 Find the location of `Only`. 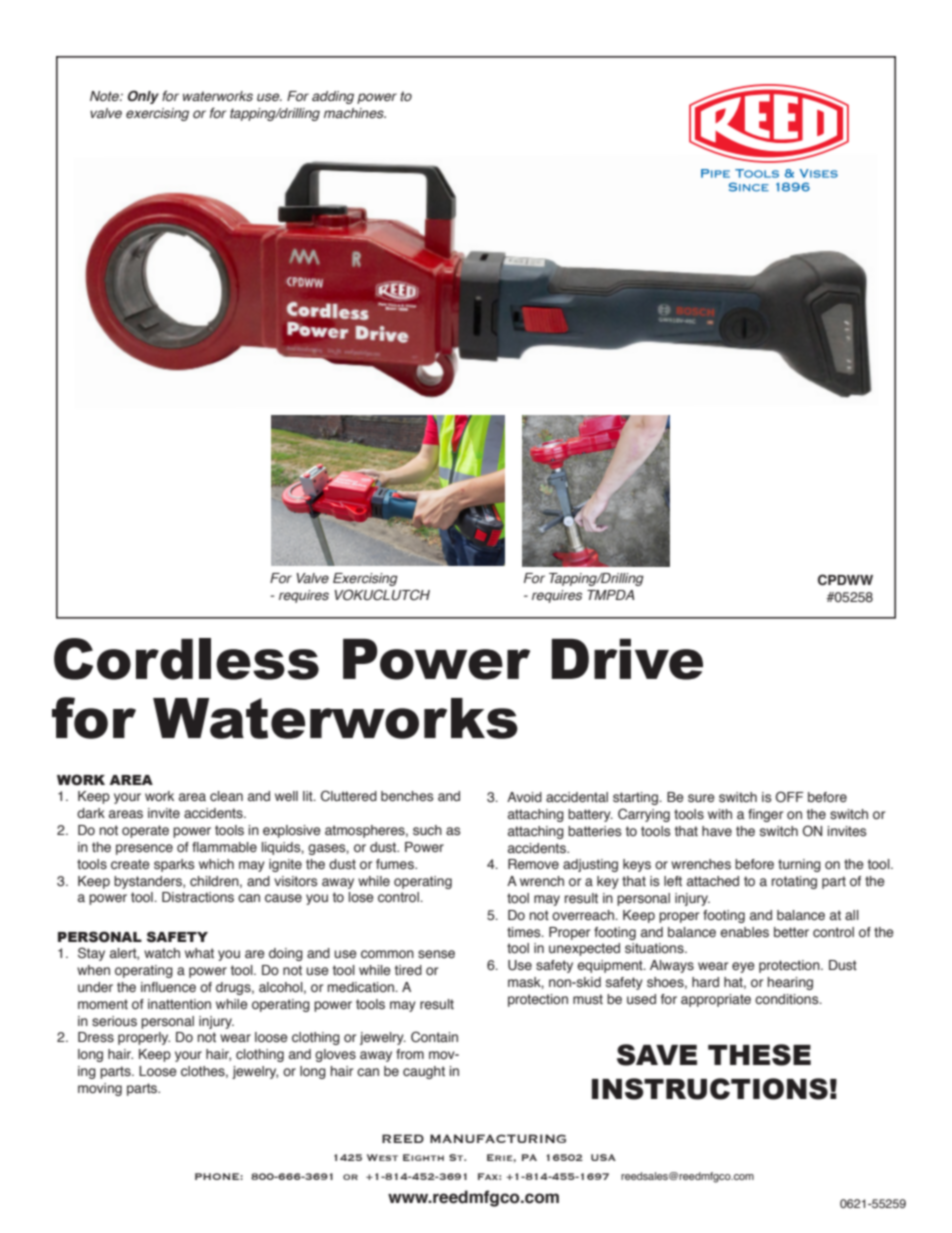

Only is located at coordinates (143, 97).
